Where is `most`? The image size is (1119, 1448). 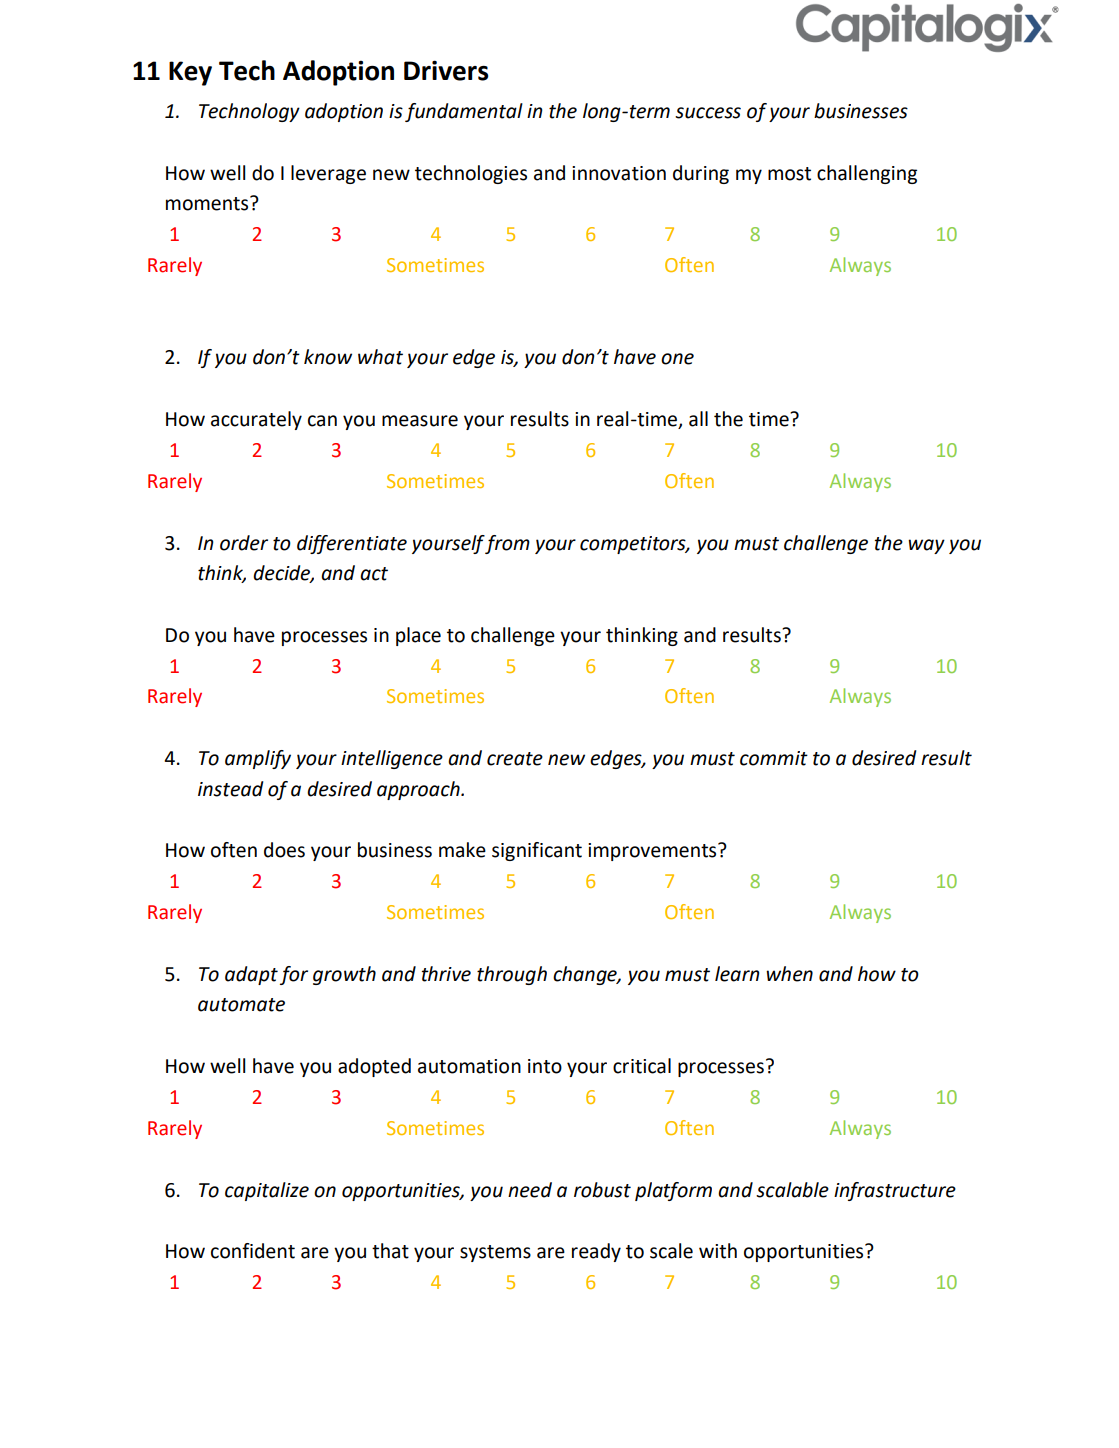
most is located at coordinates (789, 174).
